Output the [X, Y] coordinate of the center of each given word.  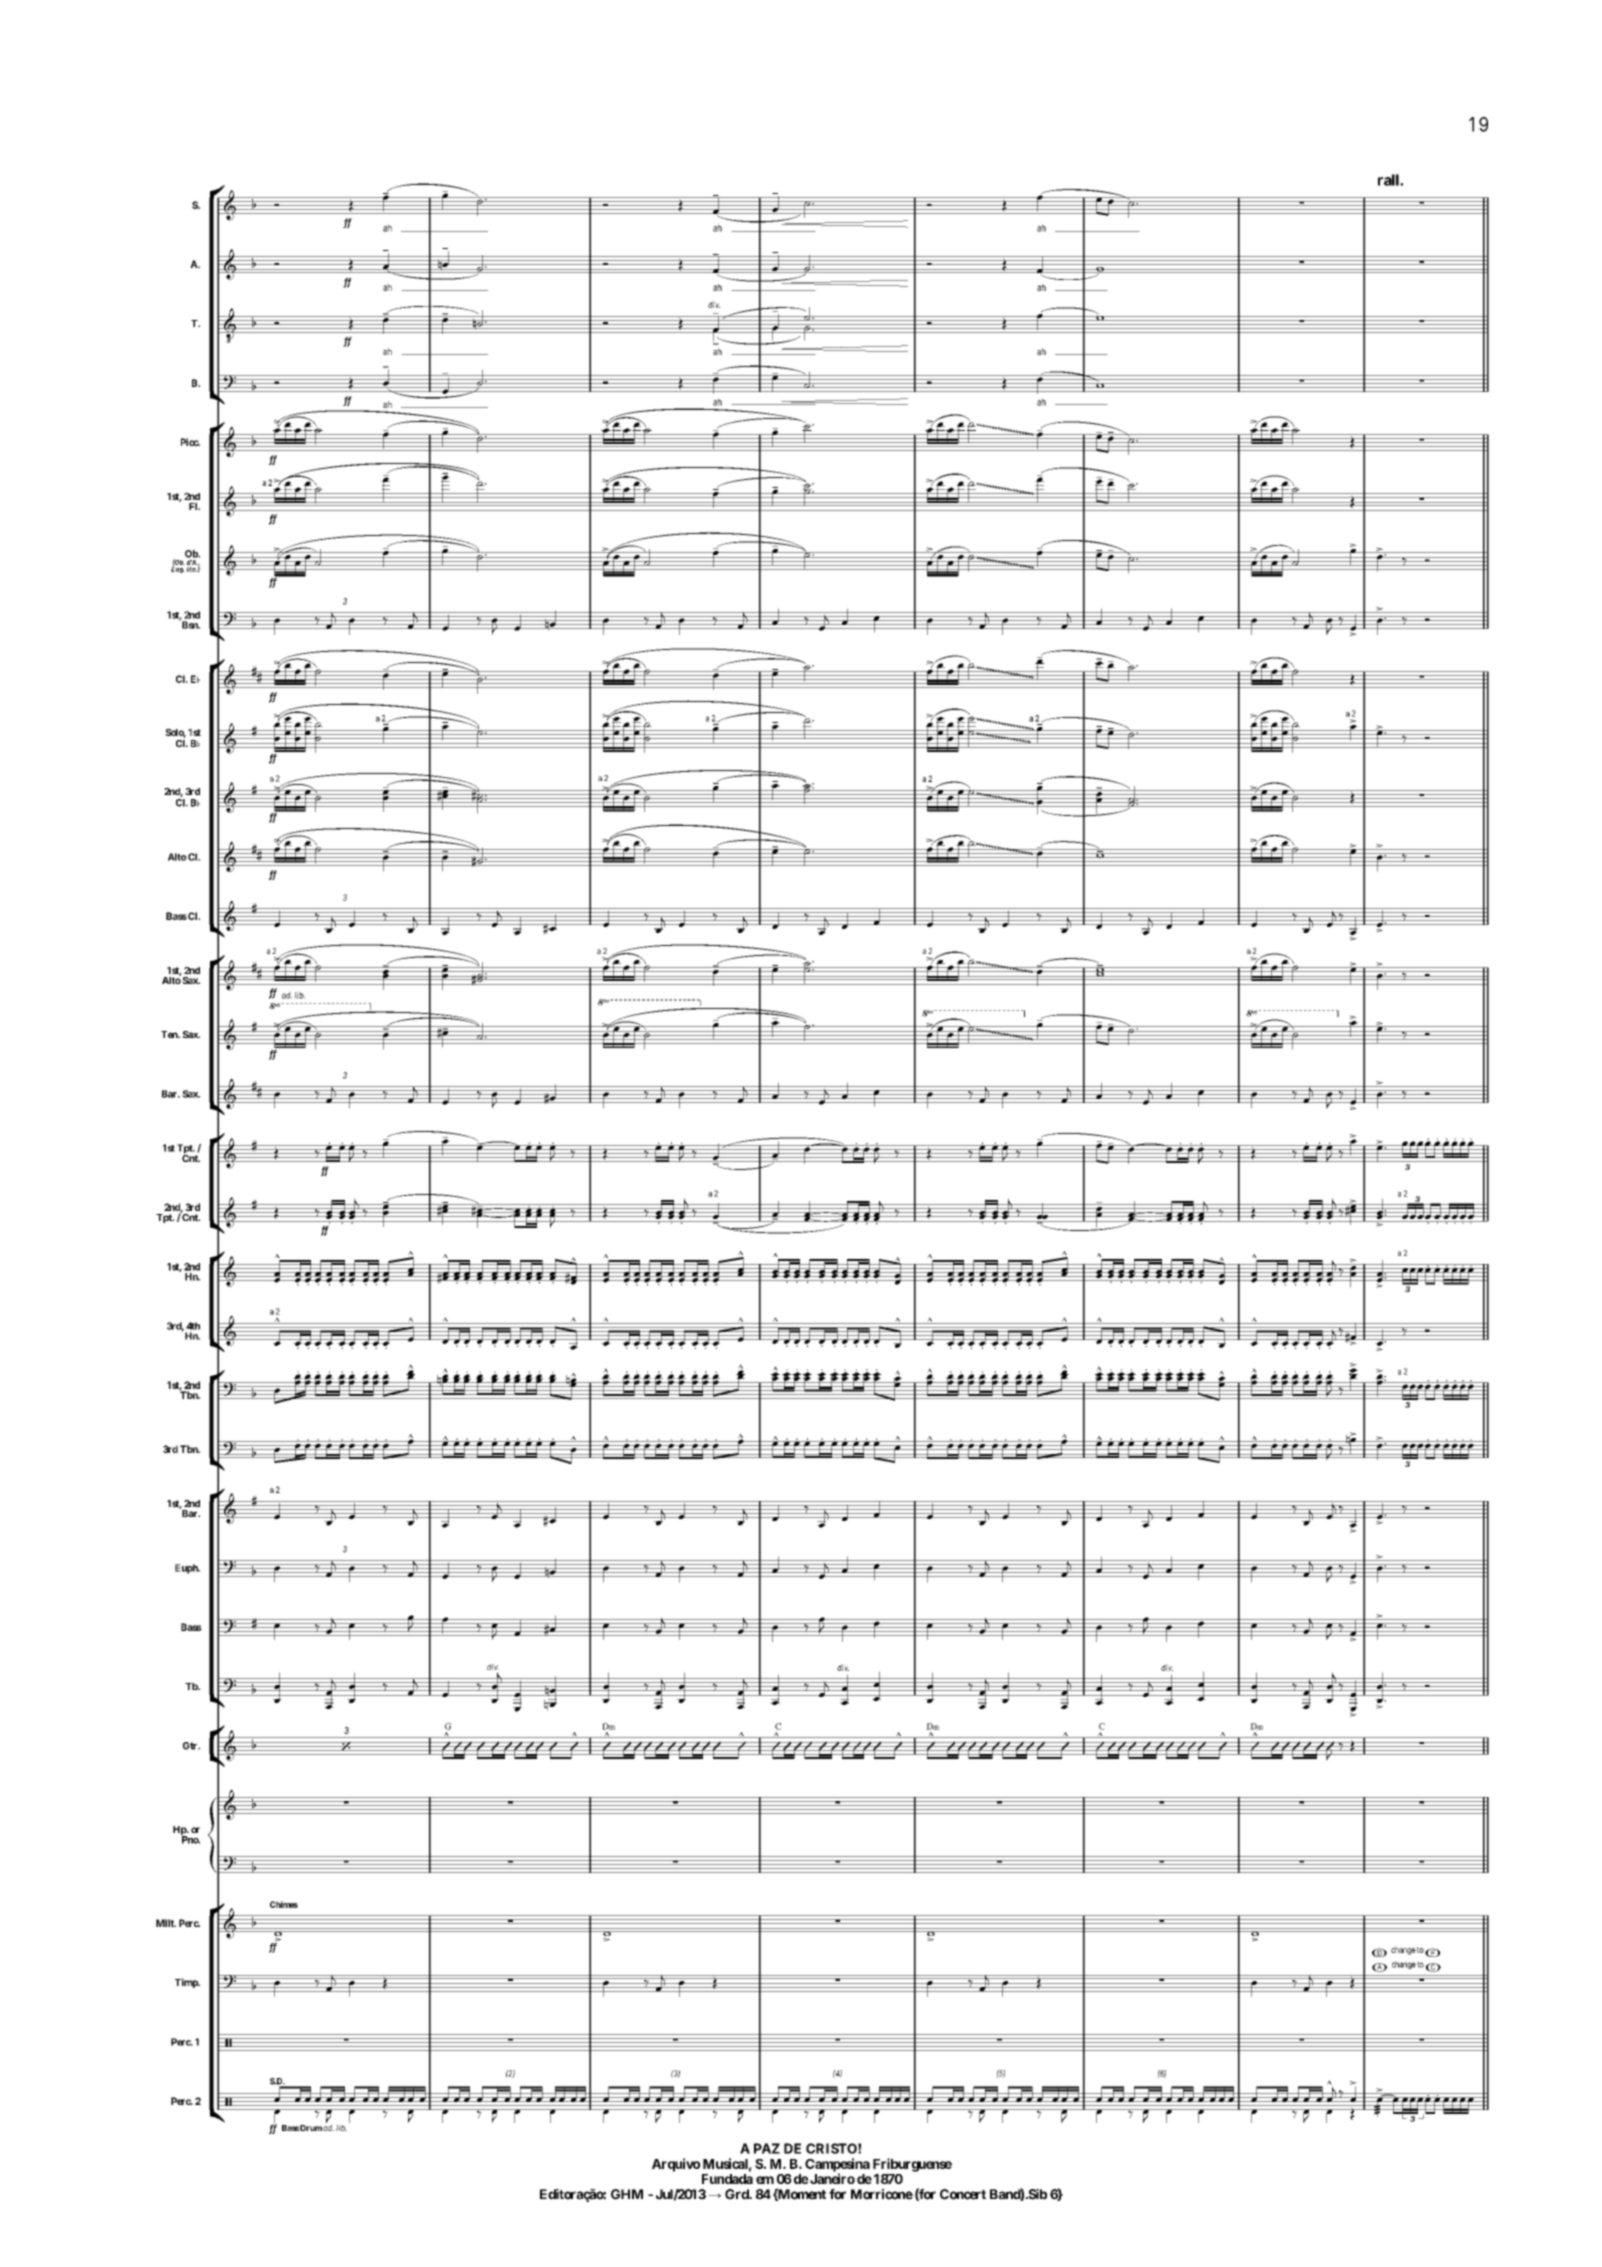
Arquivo [676, 2165]
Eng [178, 569]
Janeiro [831, 2178]
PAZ [767, 2148]
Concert [963, 2194]
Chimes [284, 1904]
